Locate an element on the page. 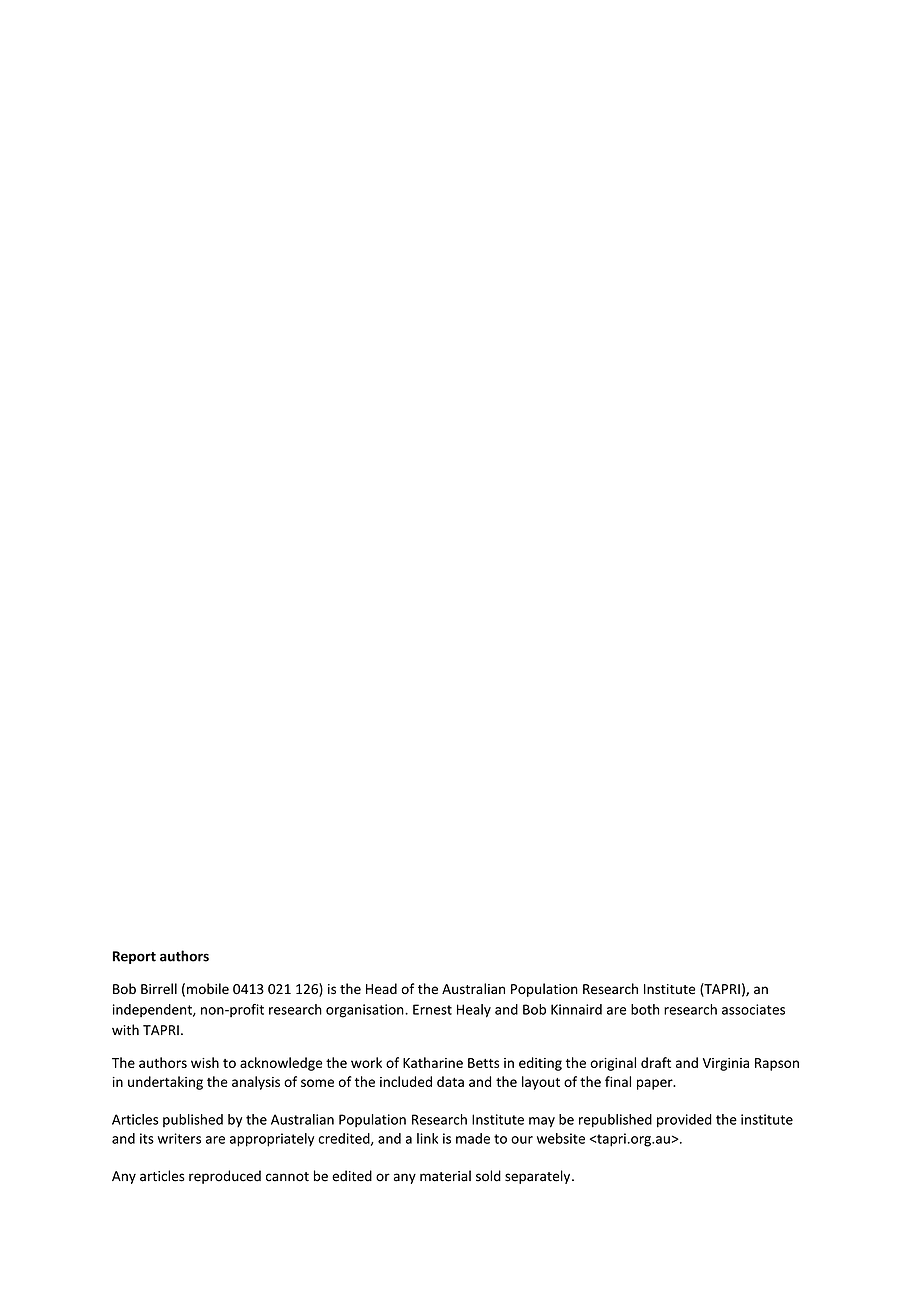  Report is located at coordinates (134, 957).
